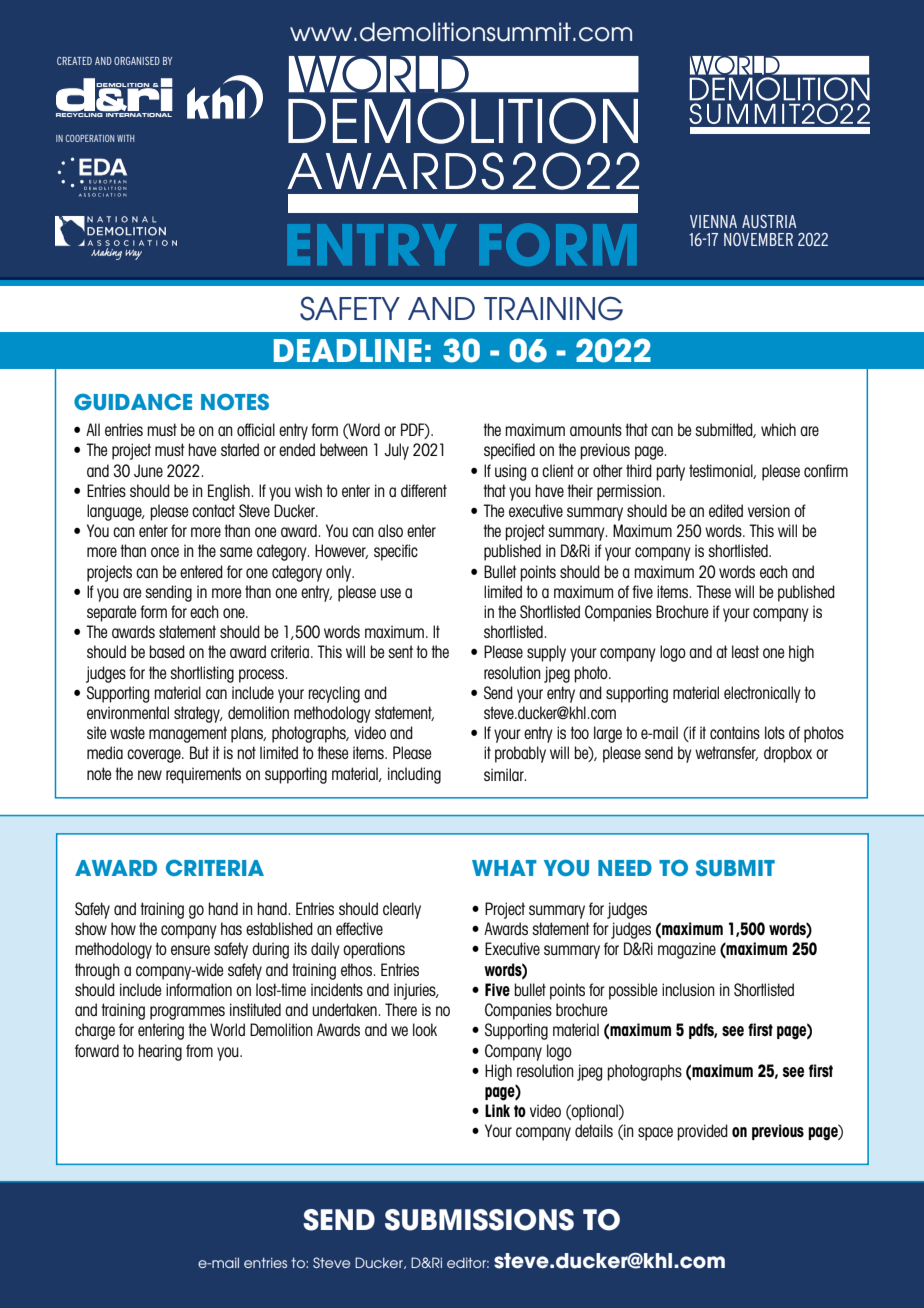 Image resolution: width=924 pixels, height=1308 pixels. I want to click on hearing, so click(160, 1052).
